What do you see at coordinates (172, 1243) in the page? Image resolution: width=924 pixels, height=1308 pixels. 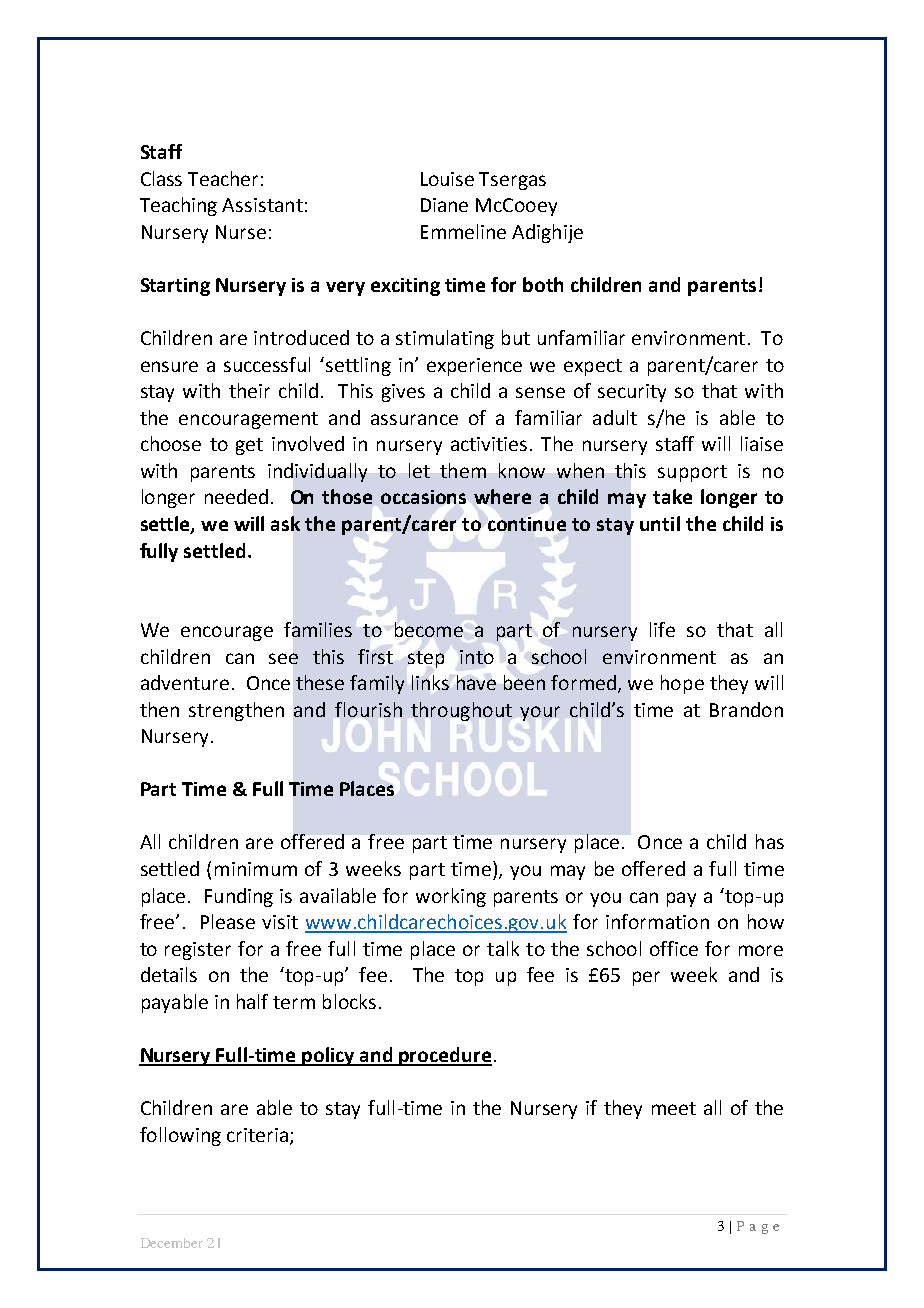 I see `December` at bounding box center [172, 1243].
